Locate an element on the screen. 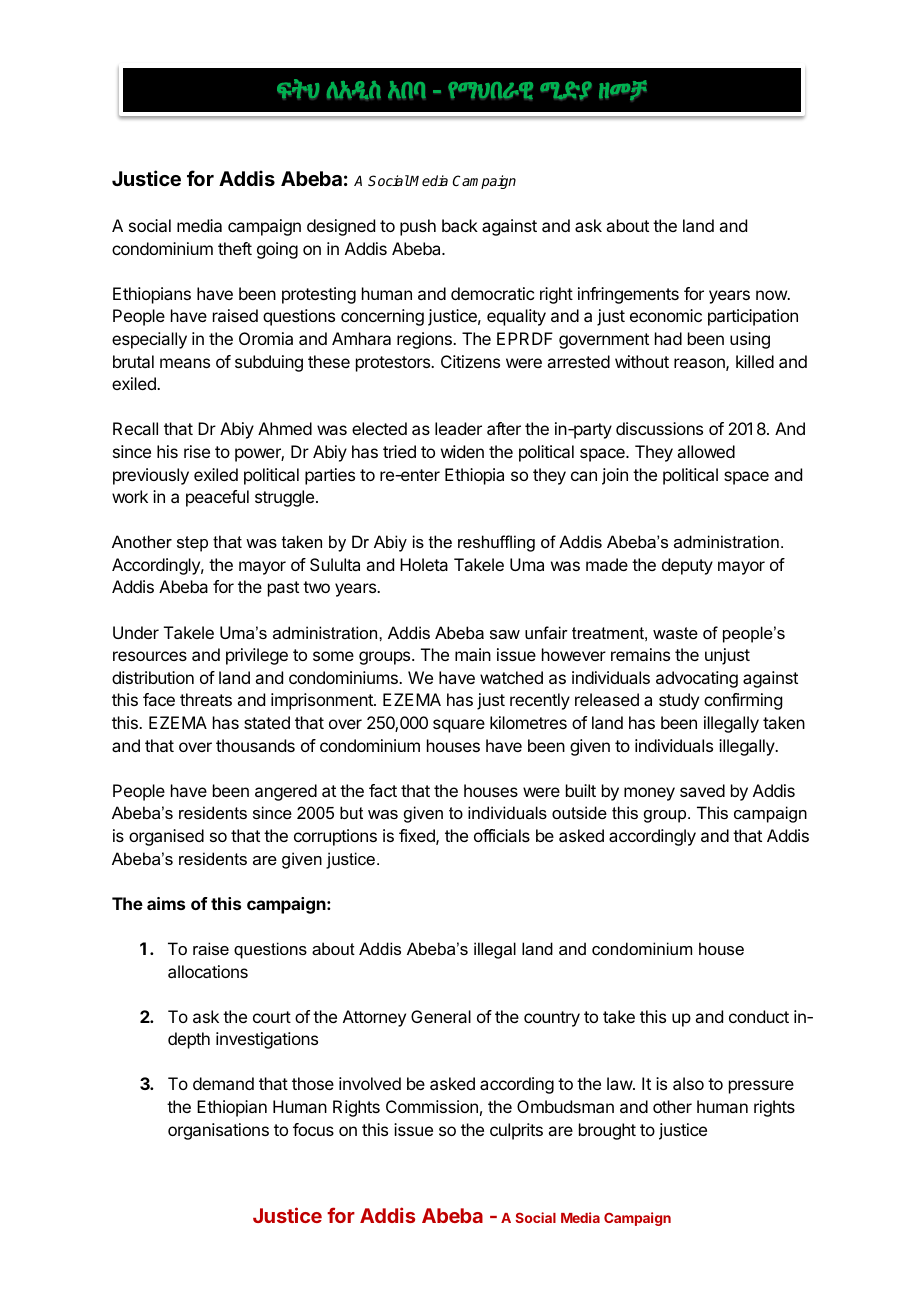 This screenshot has height=1307, width=924. demand is located at coordinates (223, 1083).
